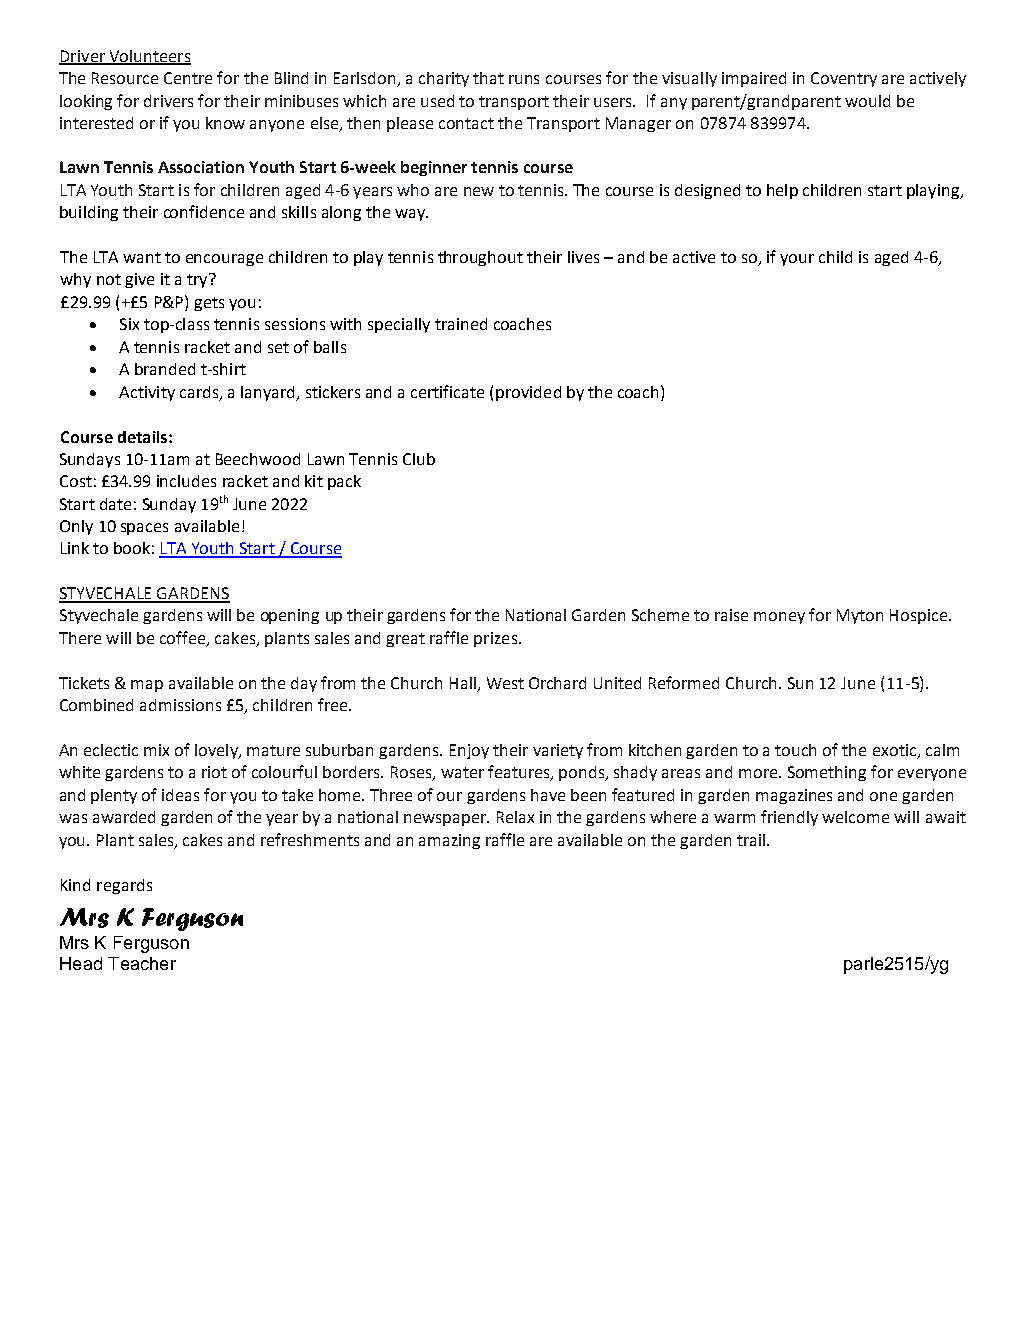 The height and width of the document is (1321, 1020). Describe the element at coordinates (165, 369) in the document. I see `branded` at that location.
